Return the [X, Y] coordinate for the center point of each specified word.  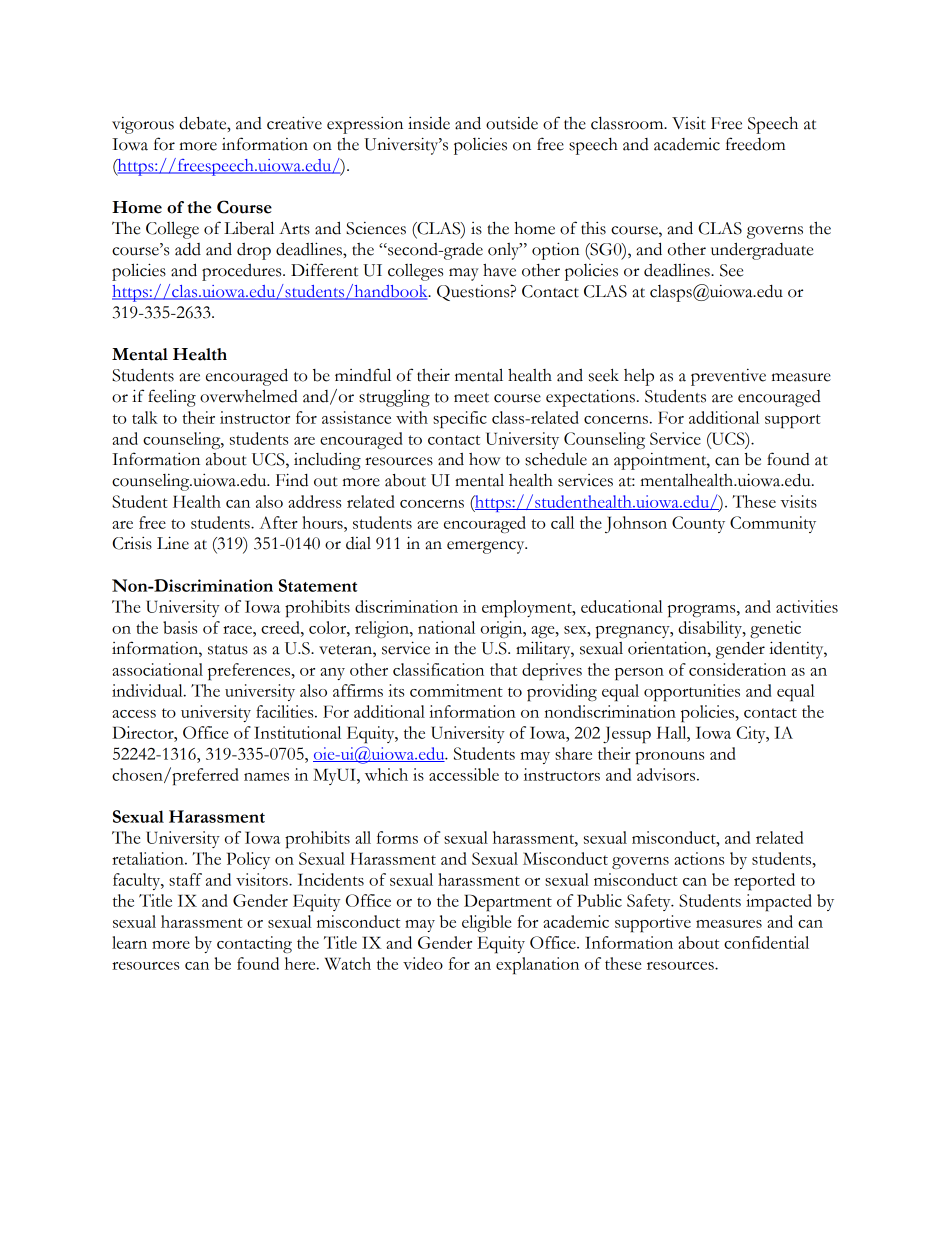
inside [429, 123]
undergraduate [762, 251]
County [698, 524]
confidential [766, 942]
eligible [486, 923]
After [278, 522]
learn [129, 942]
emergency [487, 547]
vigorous [143, 125]
